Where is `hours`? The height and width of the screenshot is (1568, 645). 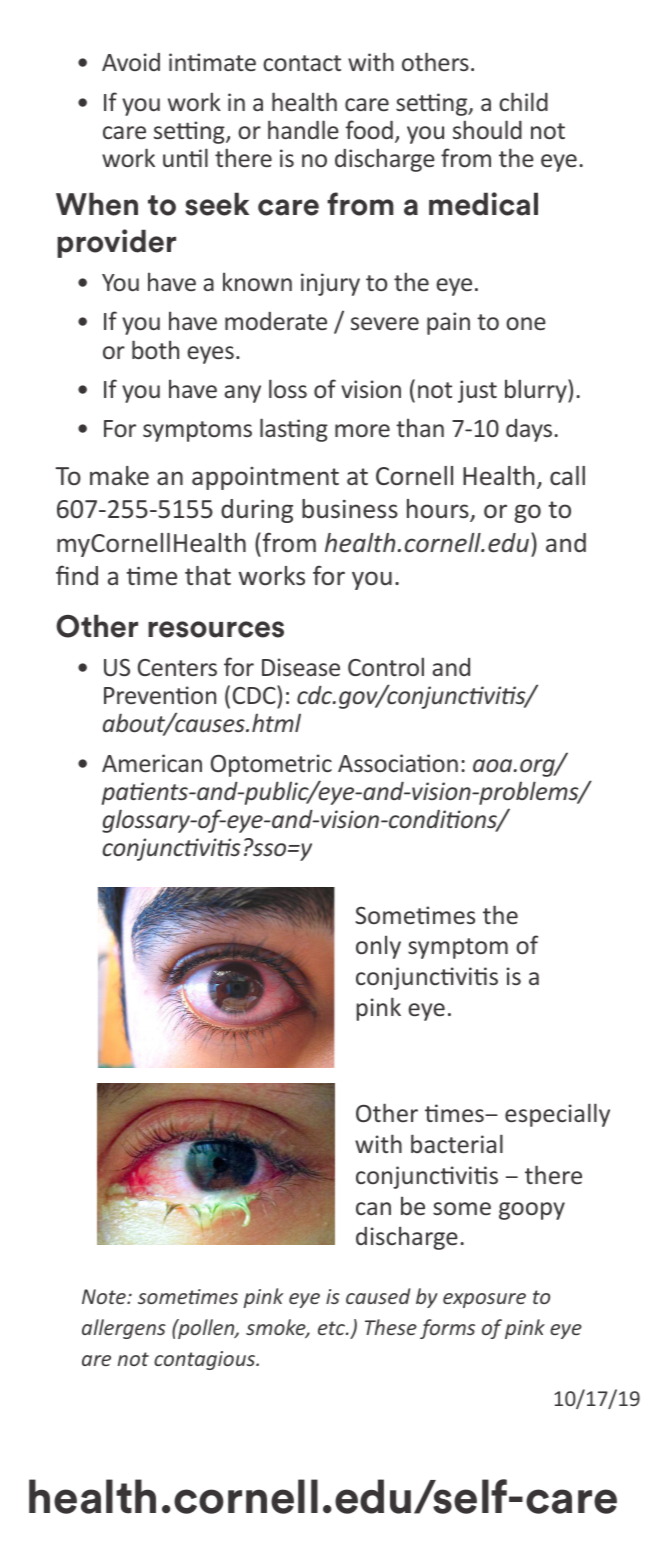
hours is located at coordinates (439, 510).
